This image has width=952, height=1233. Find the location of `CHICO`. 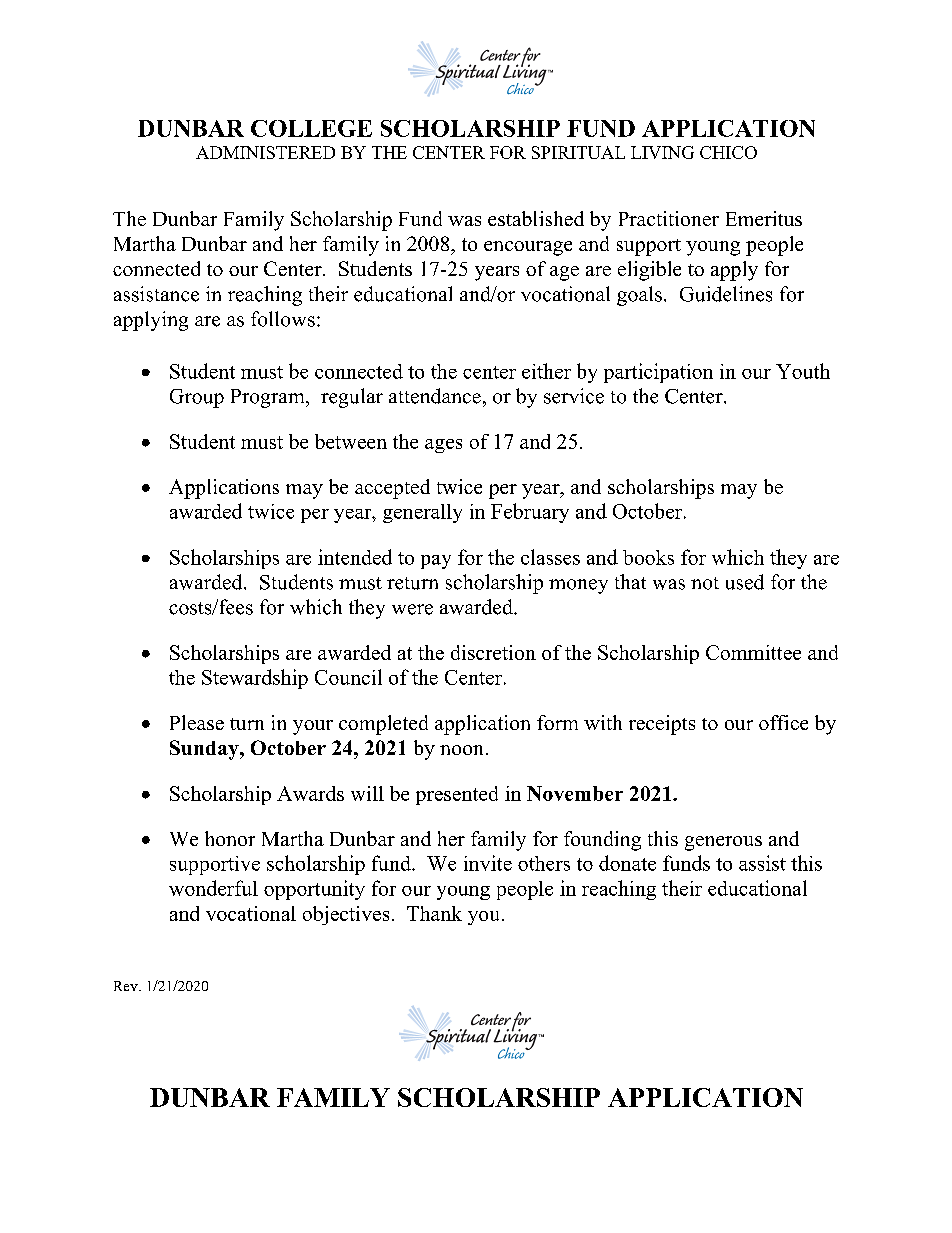

CHICO is located at coordinates (728, 152).
